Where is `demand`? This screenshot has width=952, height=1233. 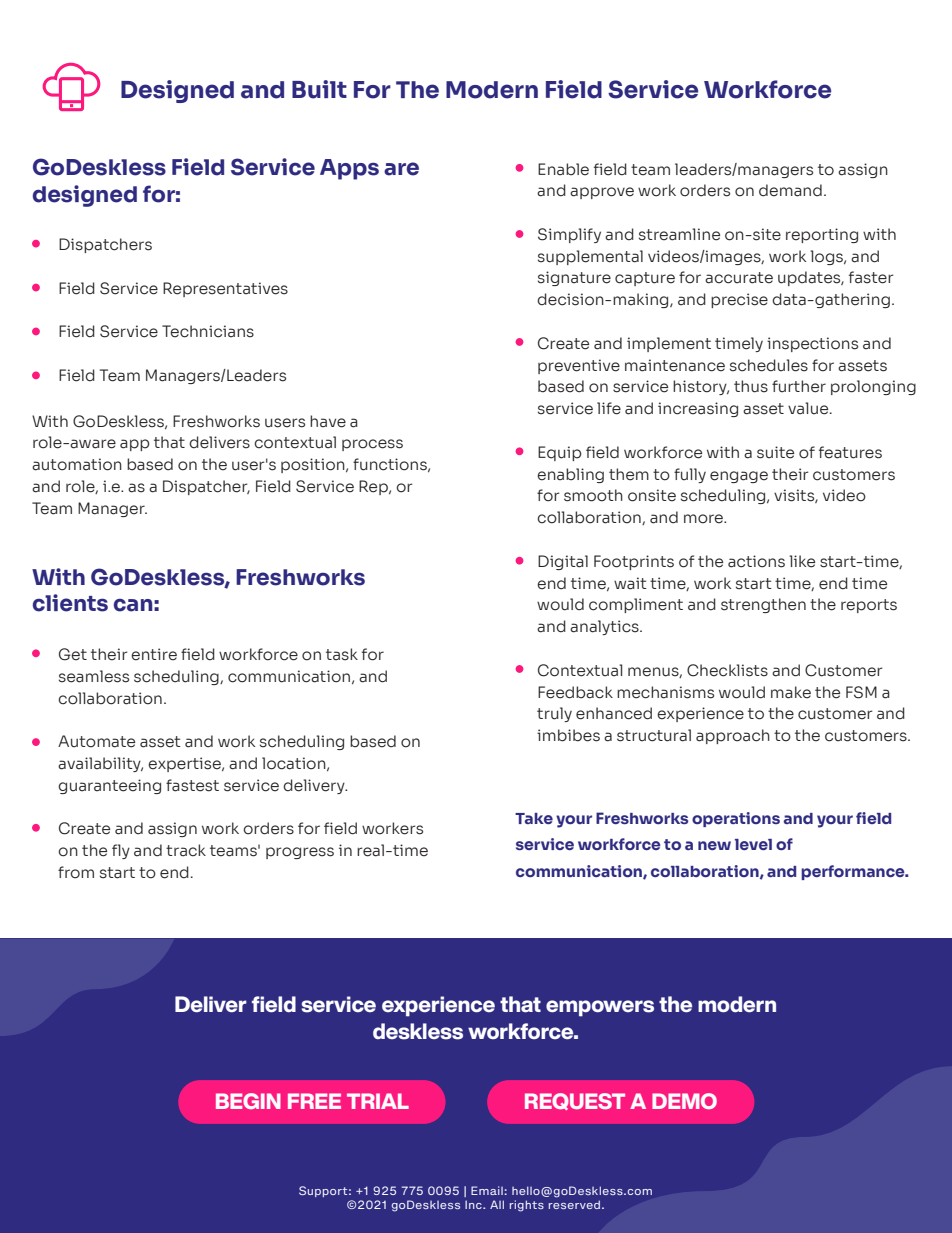
demand is located at coordinates (790, 190).
